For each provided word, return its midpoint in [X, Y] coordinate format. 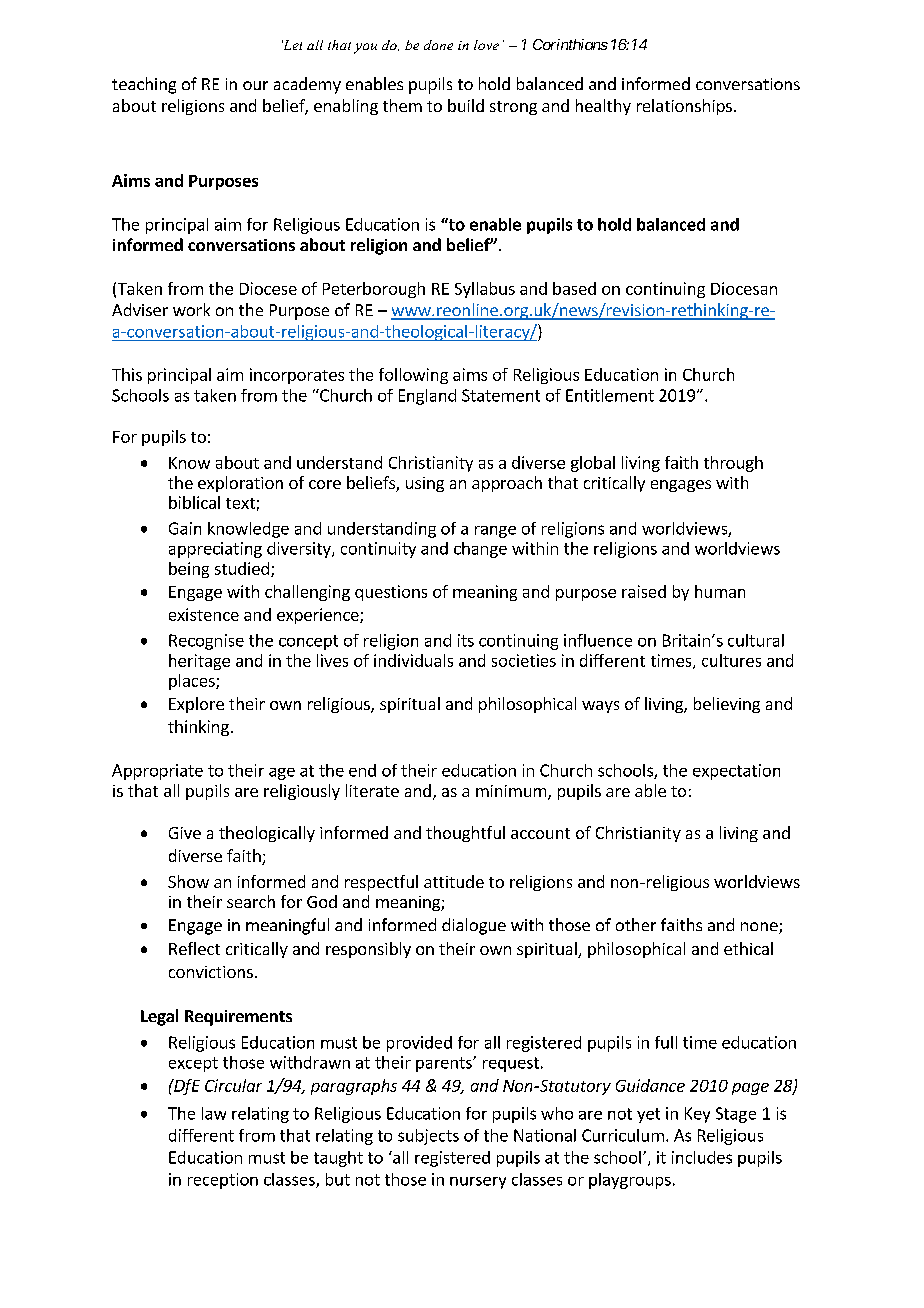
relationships [684, 107]
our [255, 85]
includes [702, 1157]
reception [223, 1181]
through [733, 464]
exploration [240, 484]
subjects [428, 1137]
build [466, 105]
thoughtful [465, 834]
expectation [736, 772]
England [427, 397]
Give [185, 833]
